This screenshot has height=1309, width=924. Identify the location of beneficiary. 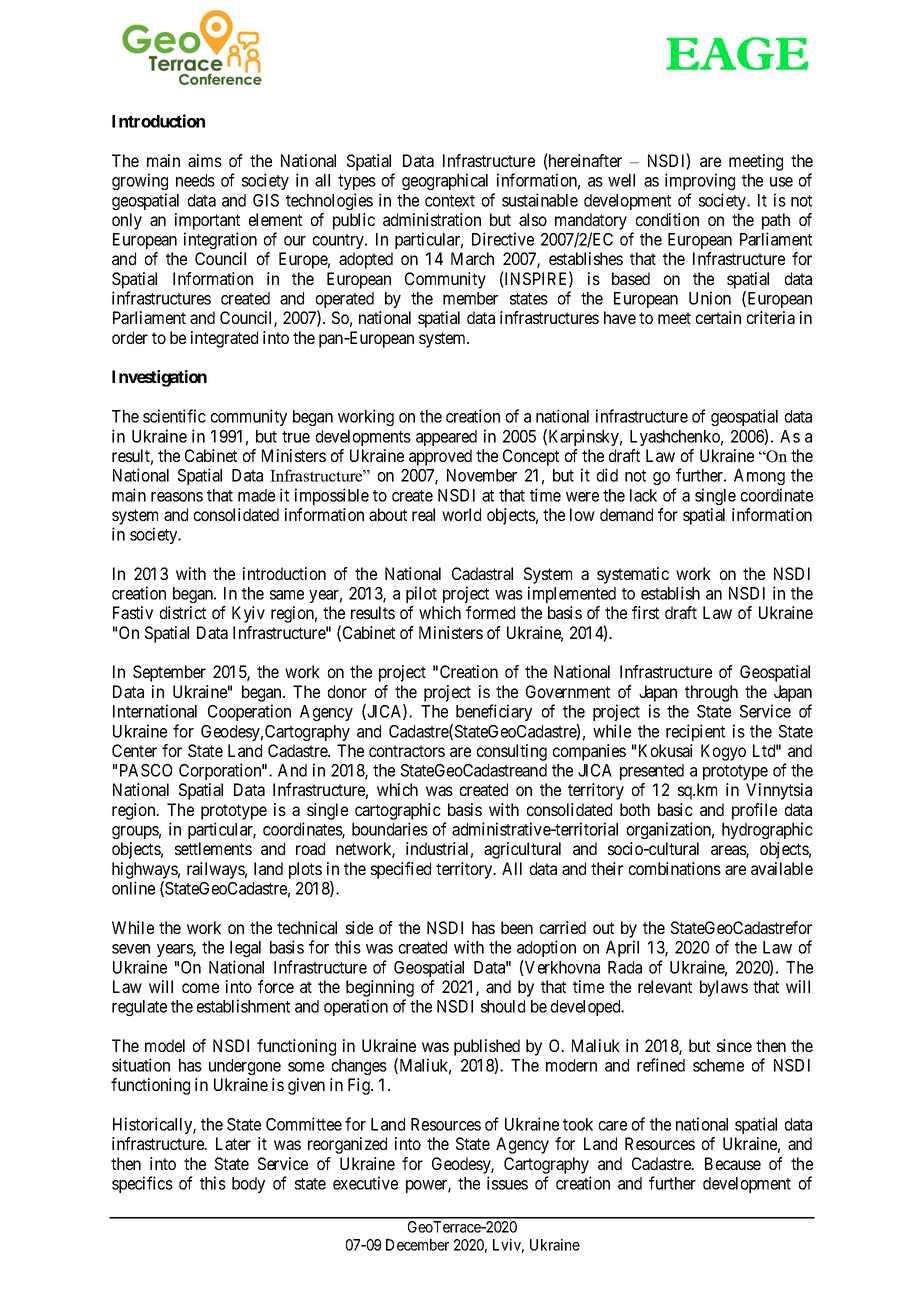
(494, 712).
